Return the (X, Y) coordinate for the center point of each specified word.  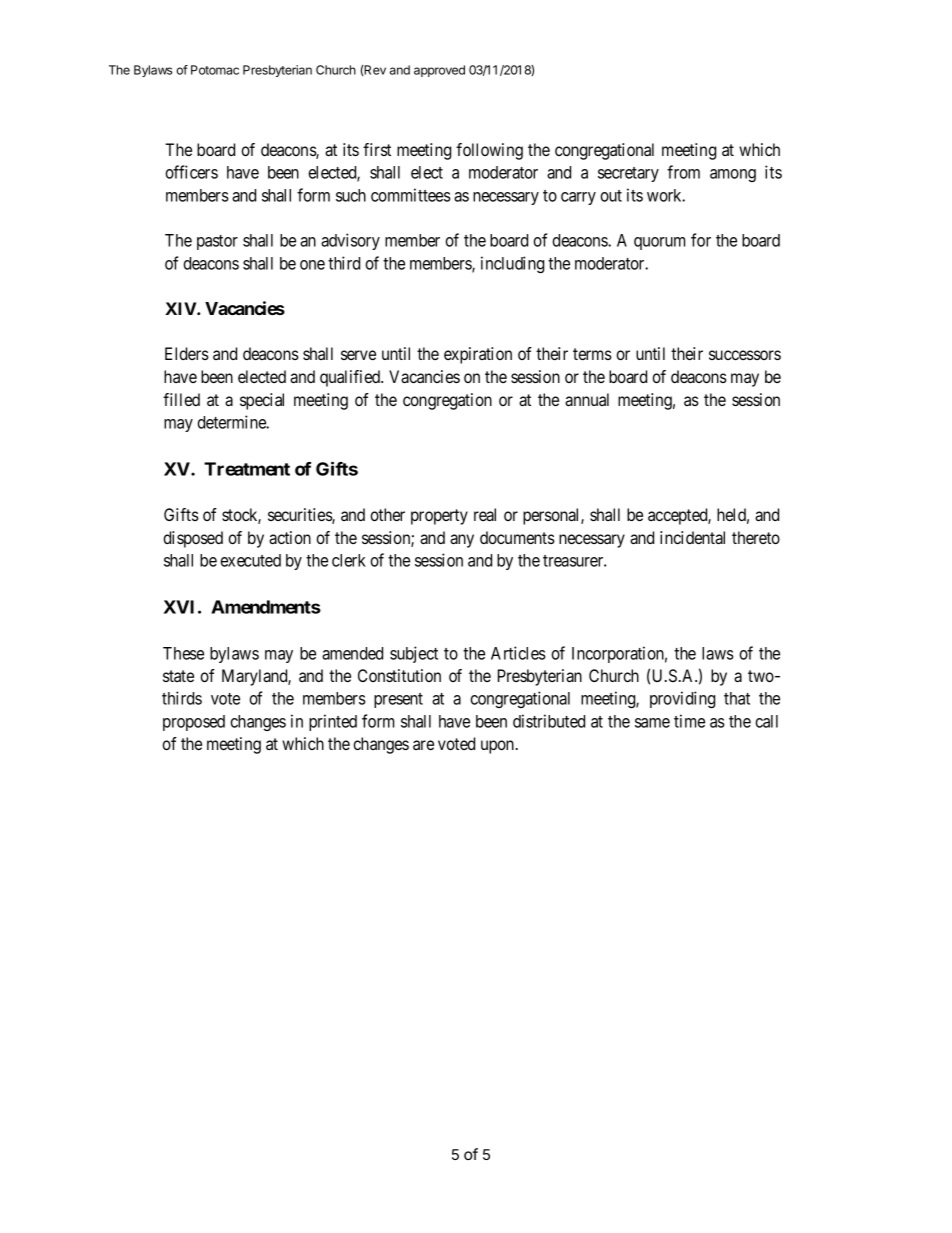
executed (250, 560)
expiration (478, 355)
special (262, 401)
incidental (692, 537)
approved (439, 71)
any (462, 541)
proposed (194, 723)
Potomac (215, 70)
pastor (217, 242)
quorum (659, 243)
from (683, 172)
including (512, 264)
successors (745, 355)
